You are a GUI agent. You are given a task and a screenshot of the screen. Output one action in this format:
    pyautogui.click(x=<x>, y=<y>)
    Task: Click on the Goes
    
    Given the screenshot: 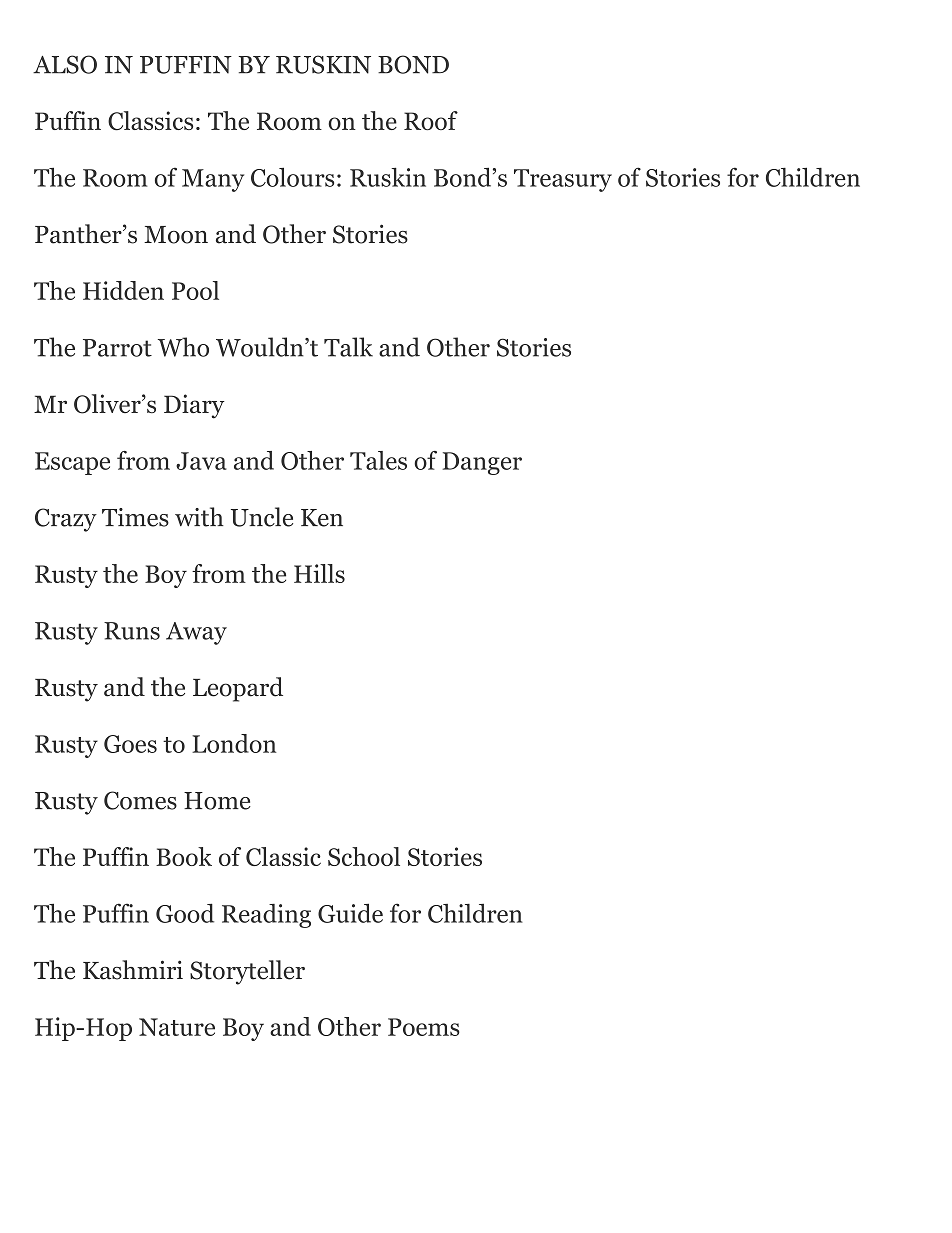 What is the action you would take?
    pyautogui.click(x=130, y=744)
